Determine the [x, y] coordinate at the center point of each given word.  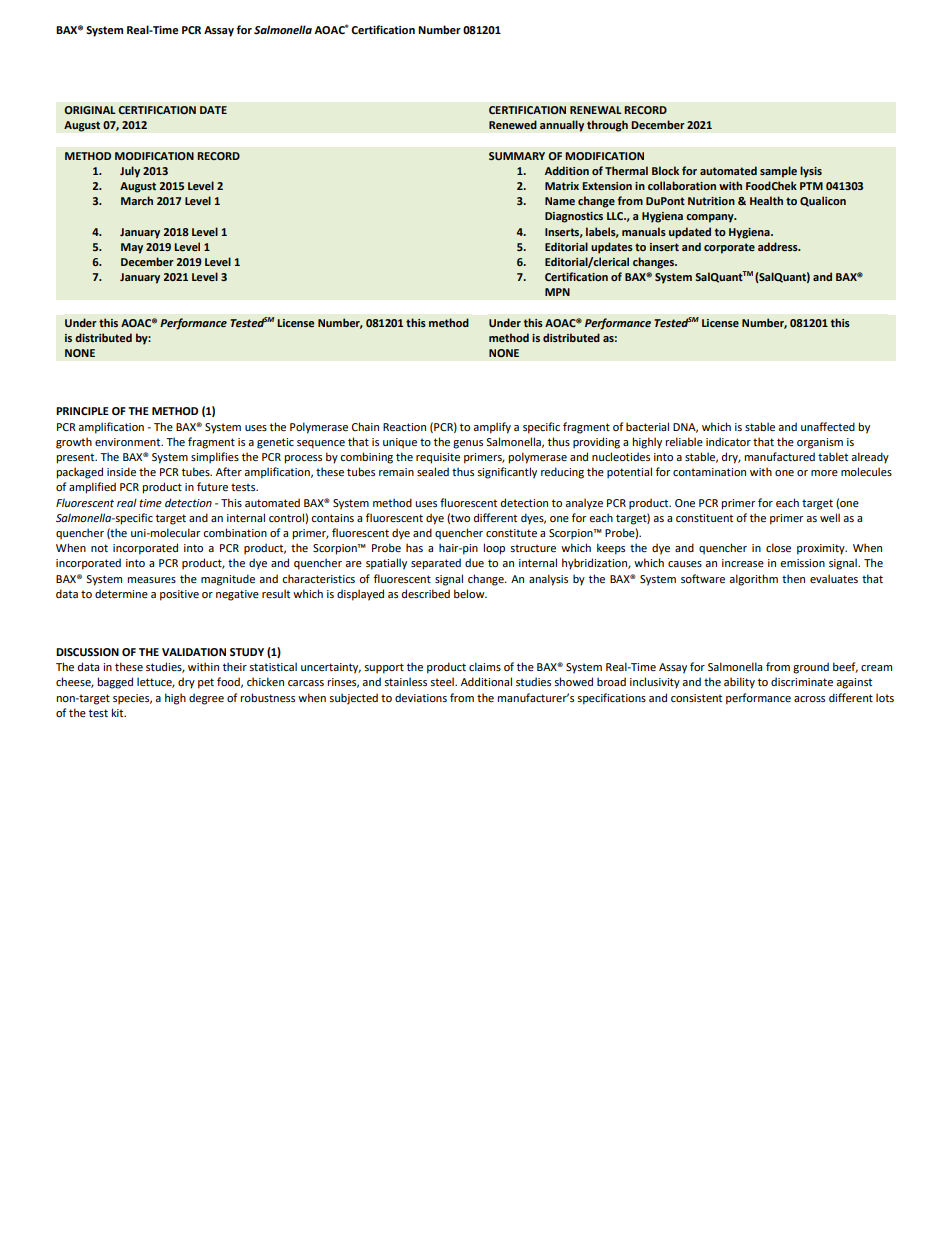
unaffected [828, 426]
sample [778, 172]
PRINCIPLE [82, 411]
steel [443, 681]
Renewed [513, 124]
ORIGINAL [90, 110]
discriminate [802, 681]
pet [206, 683]
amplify [492, 428]
